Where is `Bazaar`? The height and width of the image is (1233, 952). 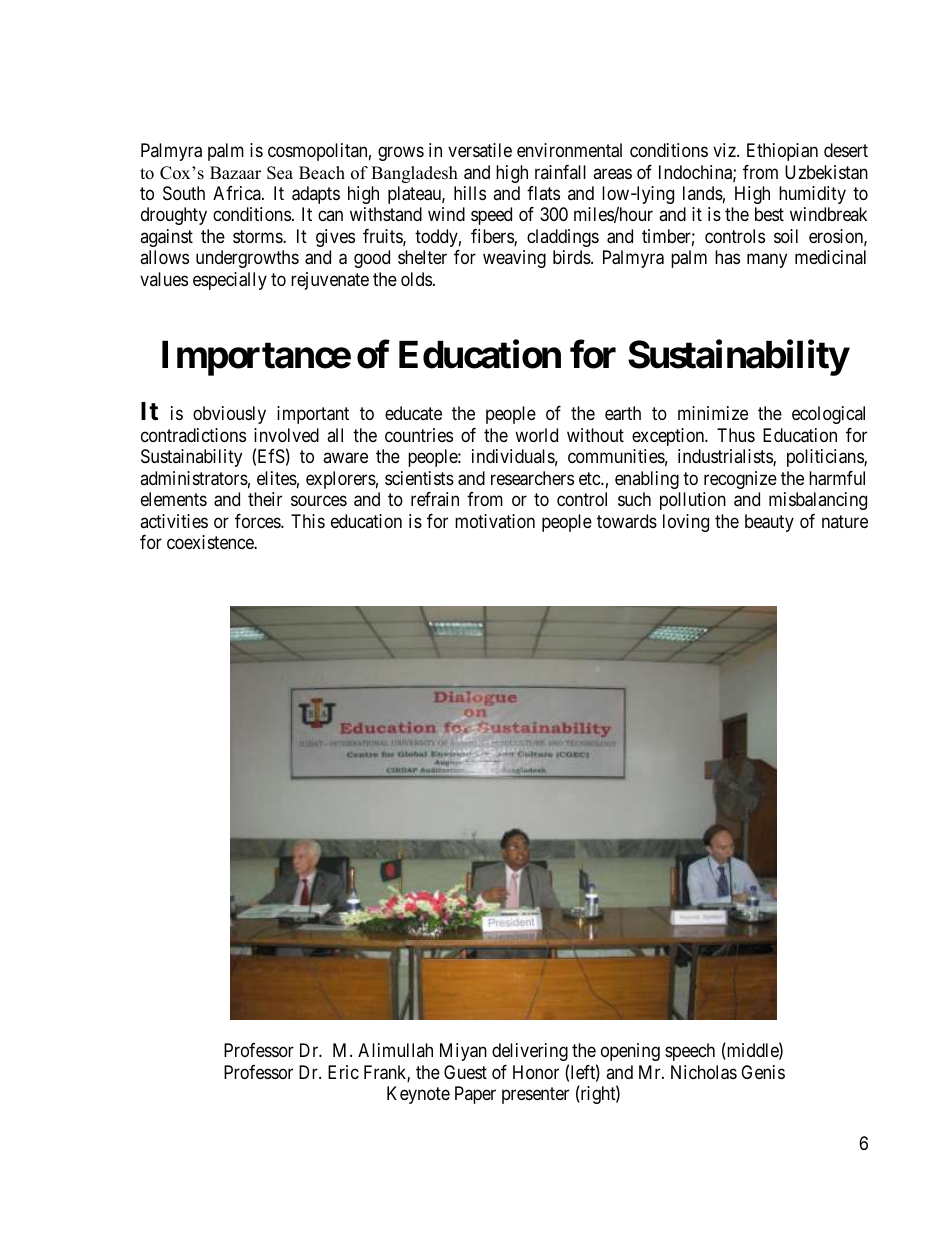
Bazaar is located at coordinates (235, 172).
